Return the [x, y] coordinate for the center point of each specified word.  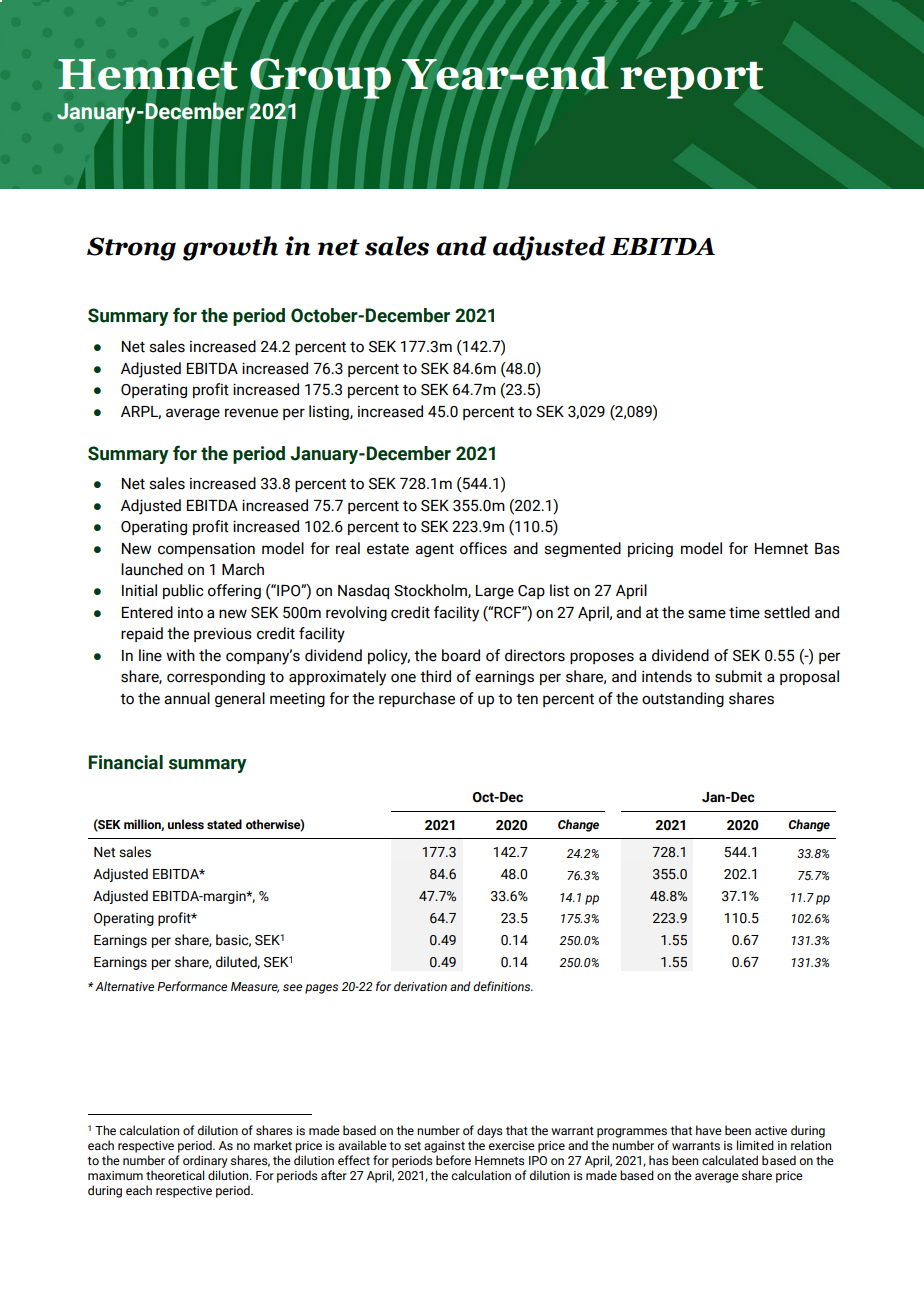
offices [483, 548]
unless [186, 824]
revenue [251, 413]
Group [320, 77]
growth [230, 248]
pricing [650, 549]
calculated [730, 1160]
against [444, 1147]
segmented [582, 549]
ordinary [205, 1161]
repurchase [417, 699]
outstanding [683, 699]
